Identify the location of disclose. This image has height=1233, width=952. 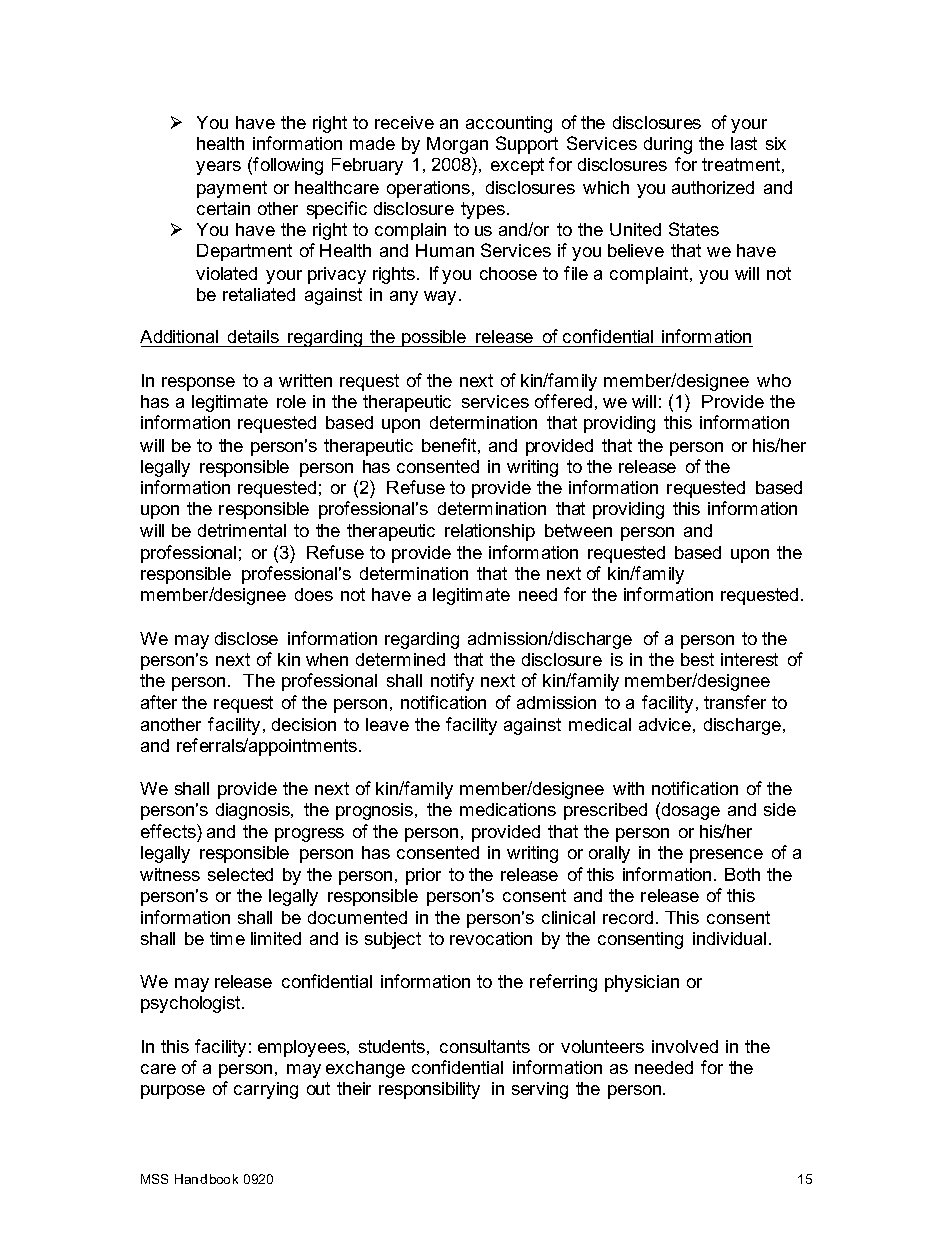
(246, 638).
